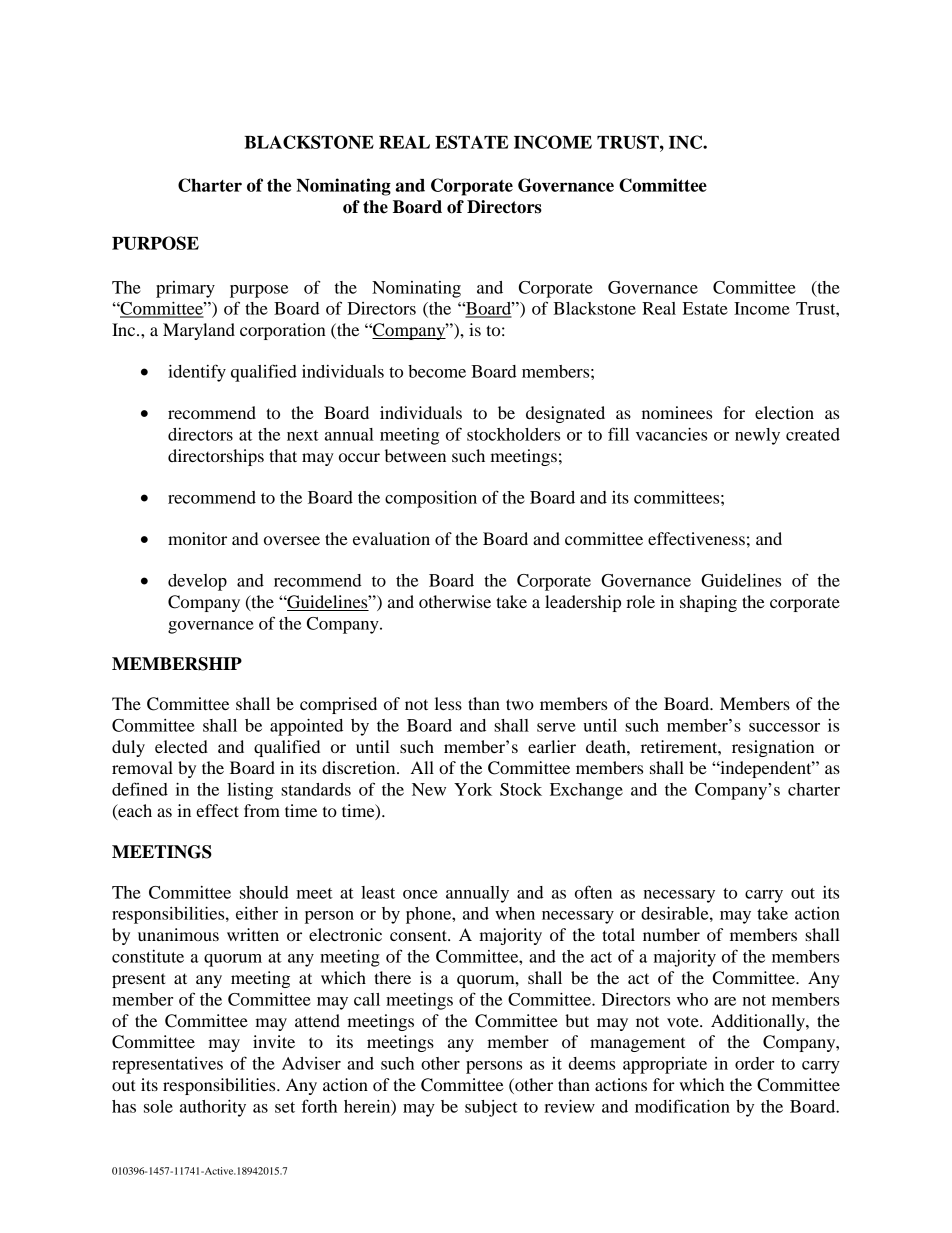 Image resolution: width=952 pixels, height=1233 pixels. Describe the element at coordinates (473, 789) in the document. I see `York` at that location.
